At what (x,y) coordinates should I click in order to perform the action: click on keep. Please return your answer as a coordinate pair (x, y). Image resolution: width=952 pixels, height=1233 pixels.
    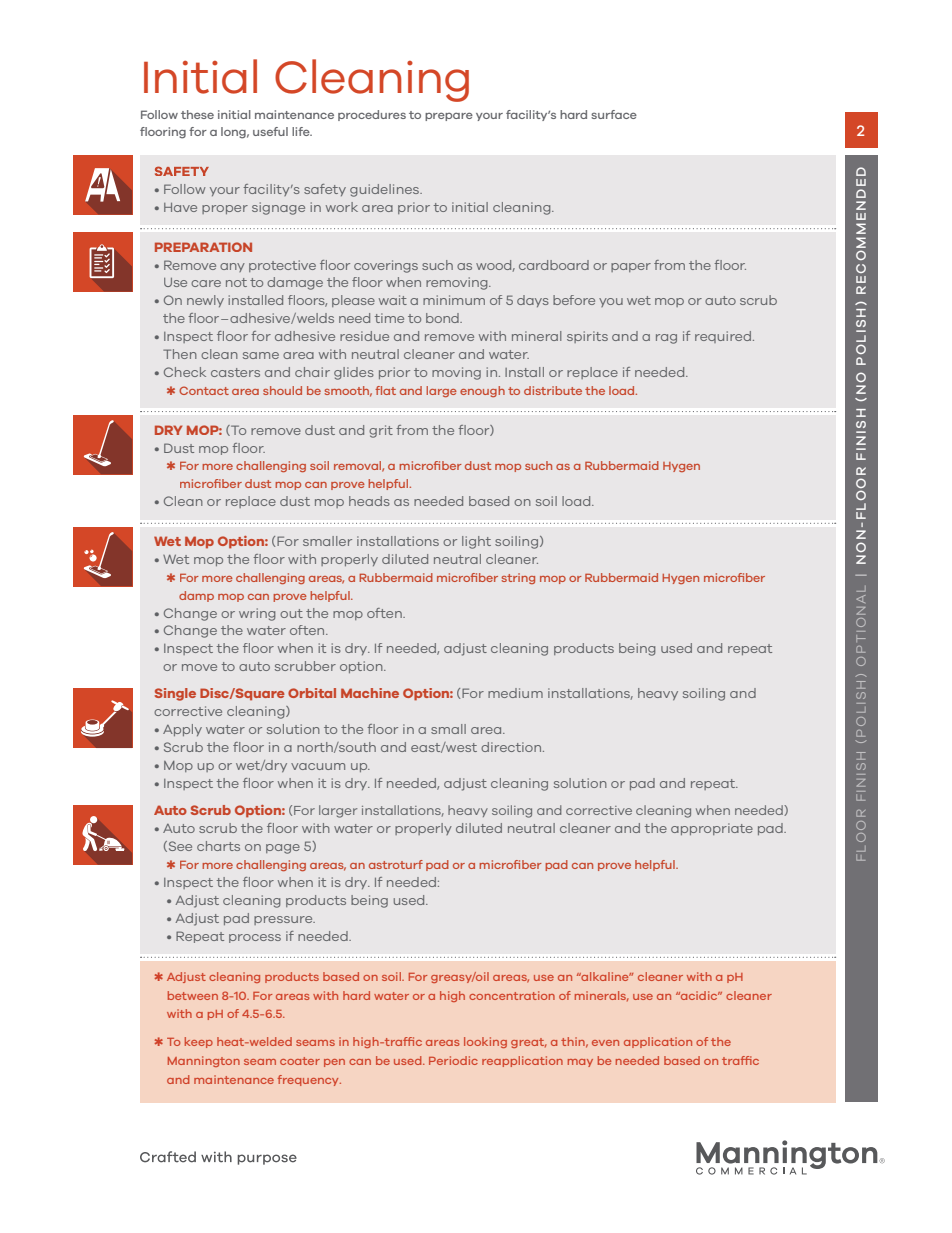
    Looking at the image, I should click on (199, 1042).
